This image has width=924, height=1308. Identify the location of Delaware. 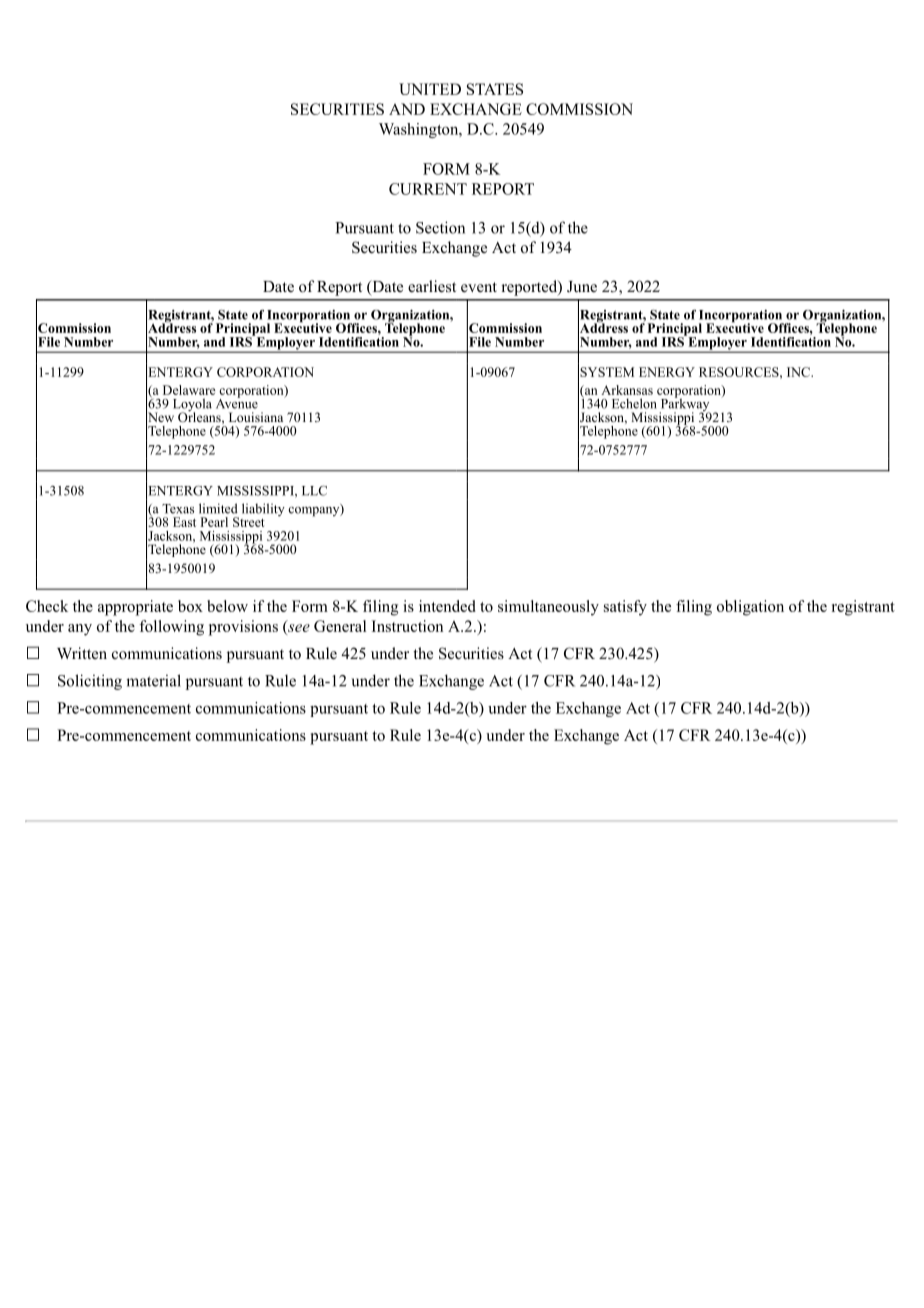
(189, 390).
